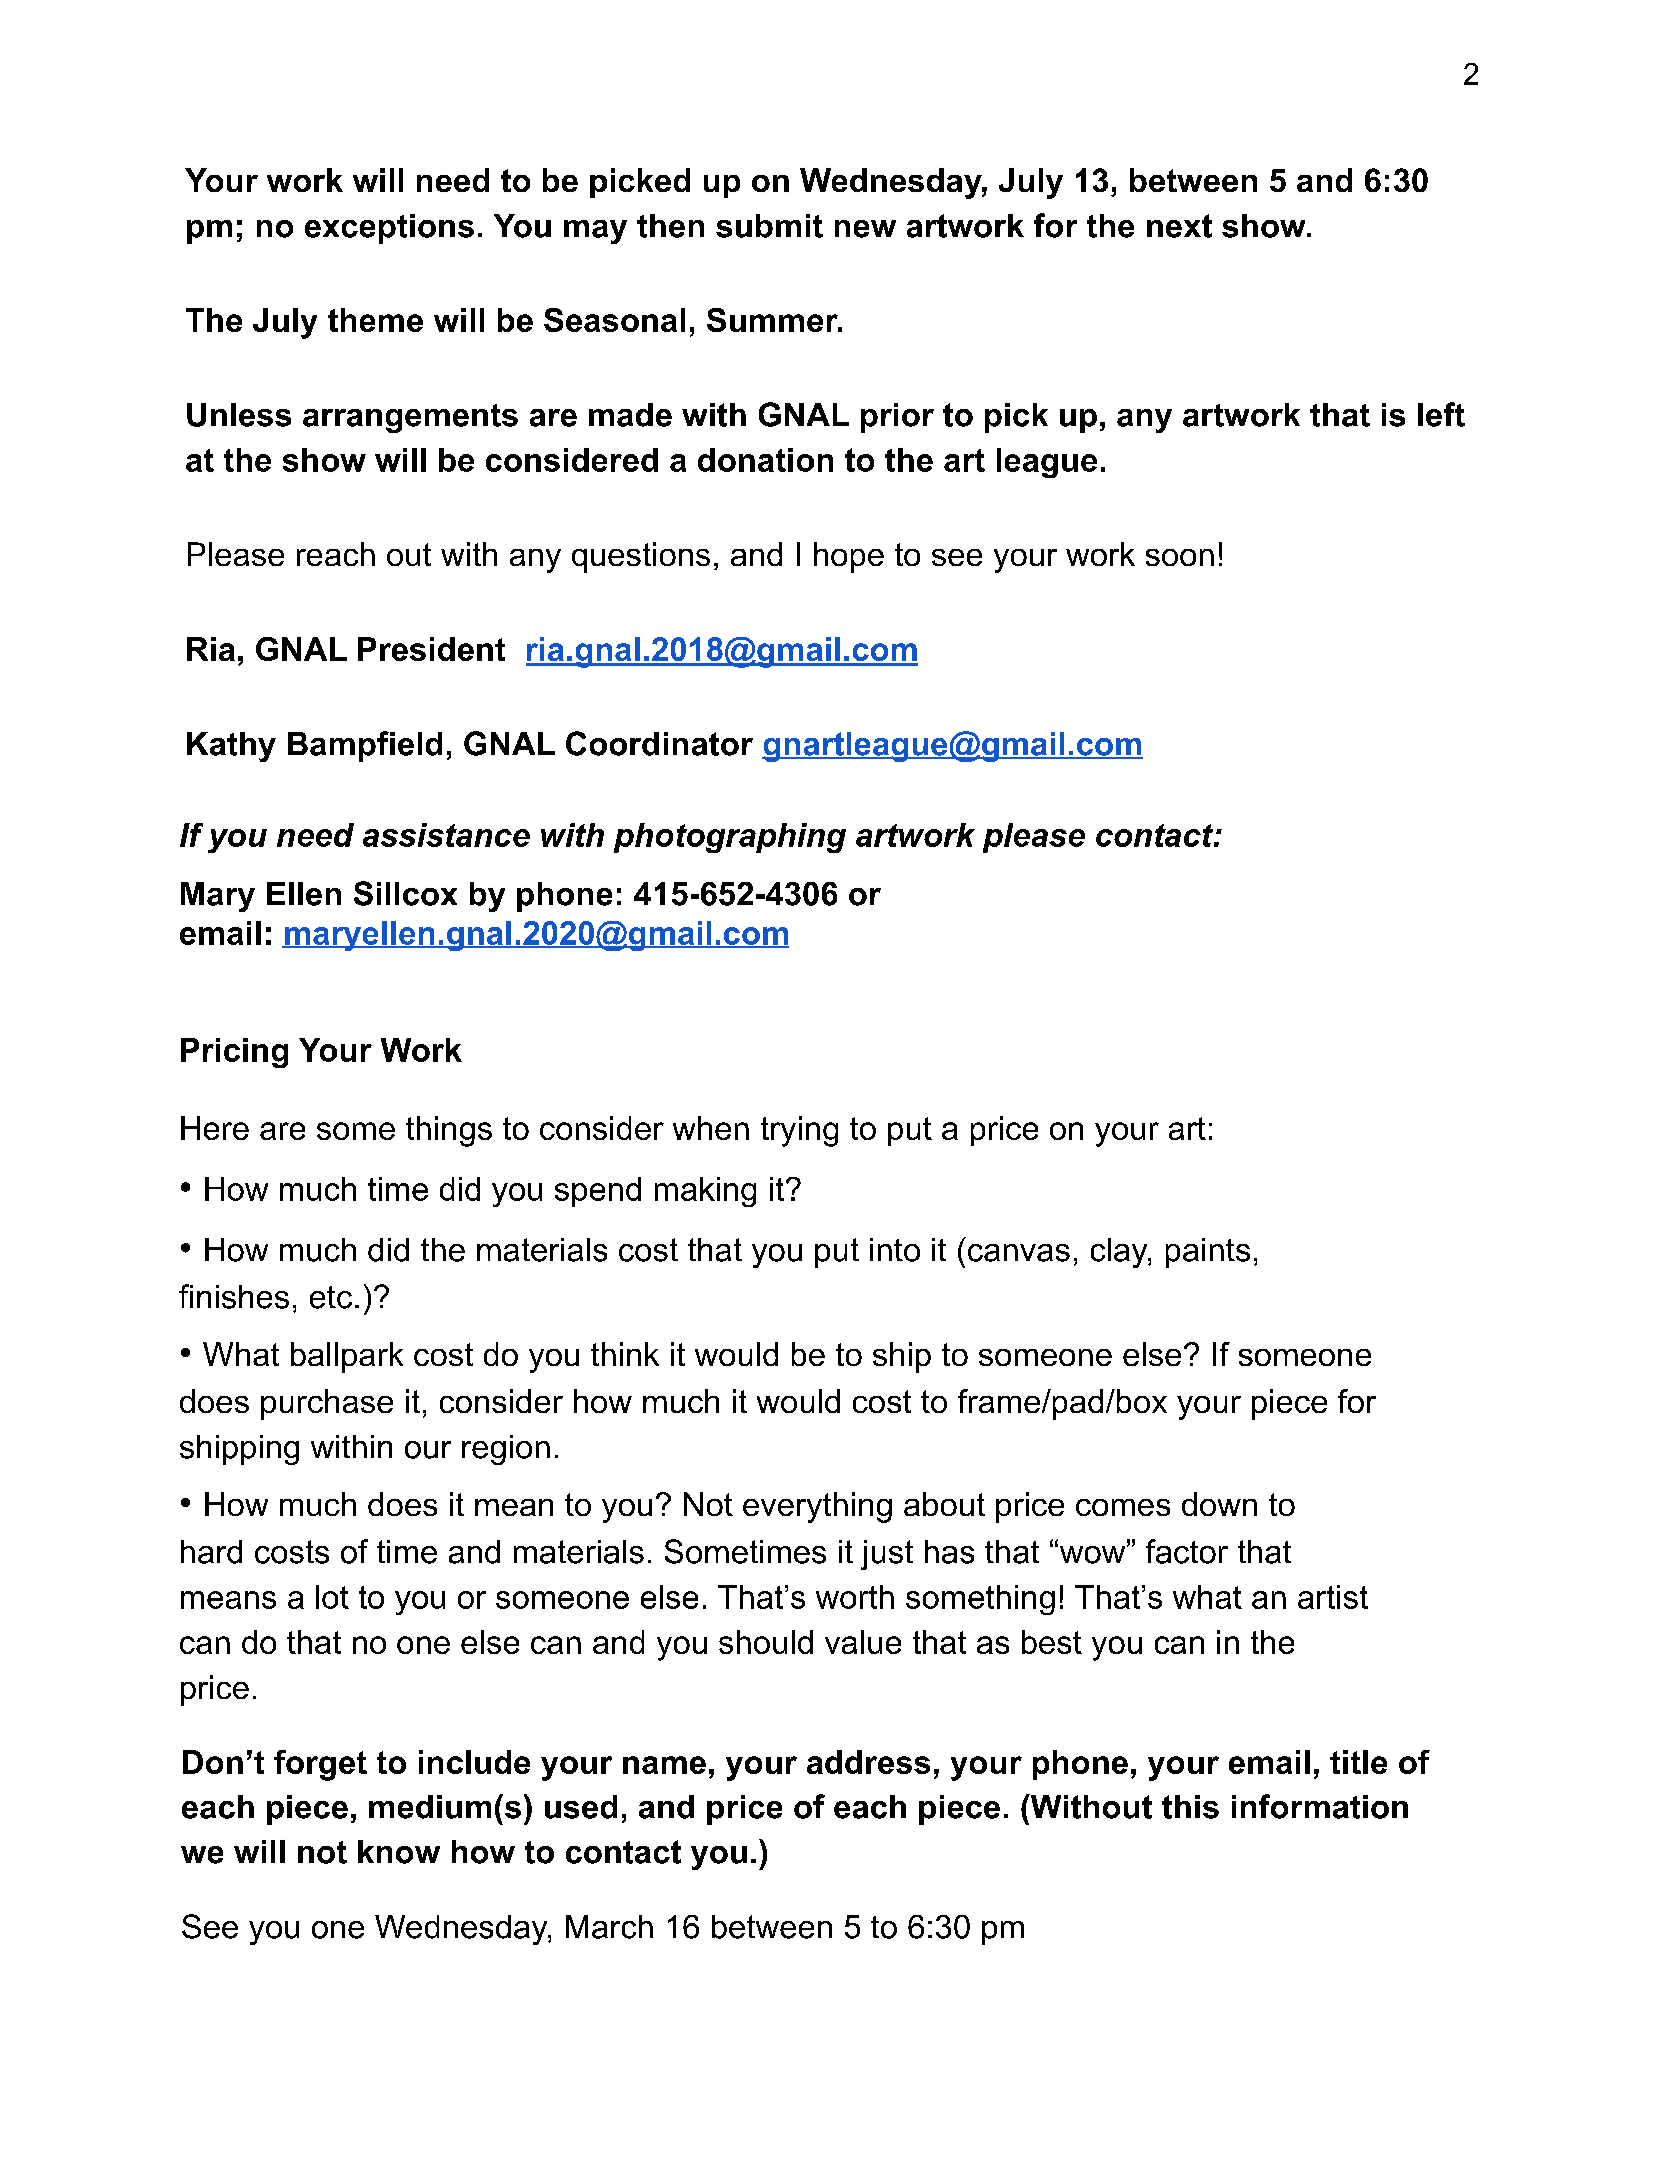  Describe the element at coordinates (327, 1404) in the screenshot. I see `purchase` at that location.
